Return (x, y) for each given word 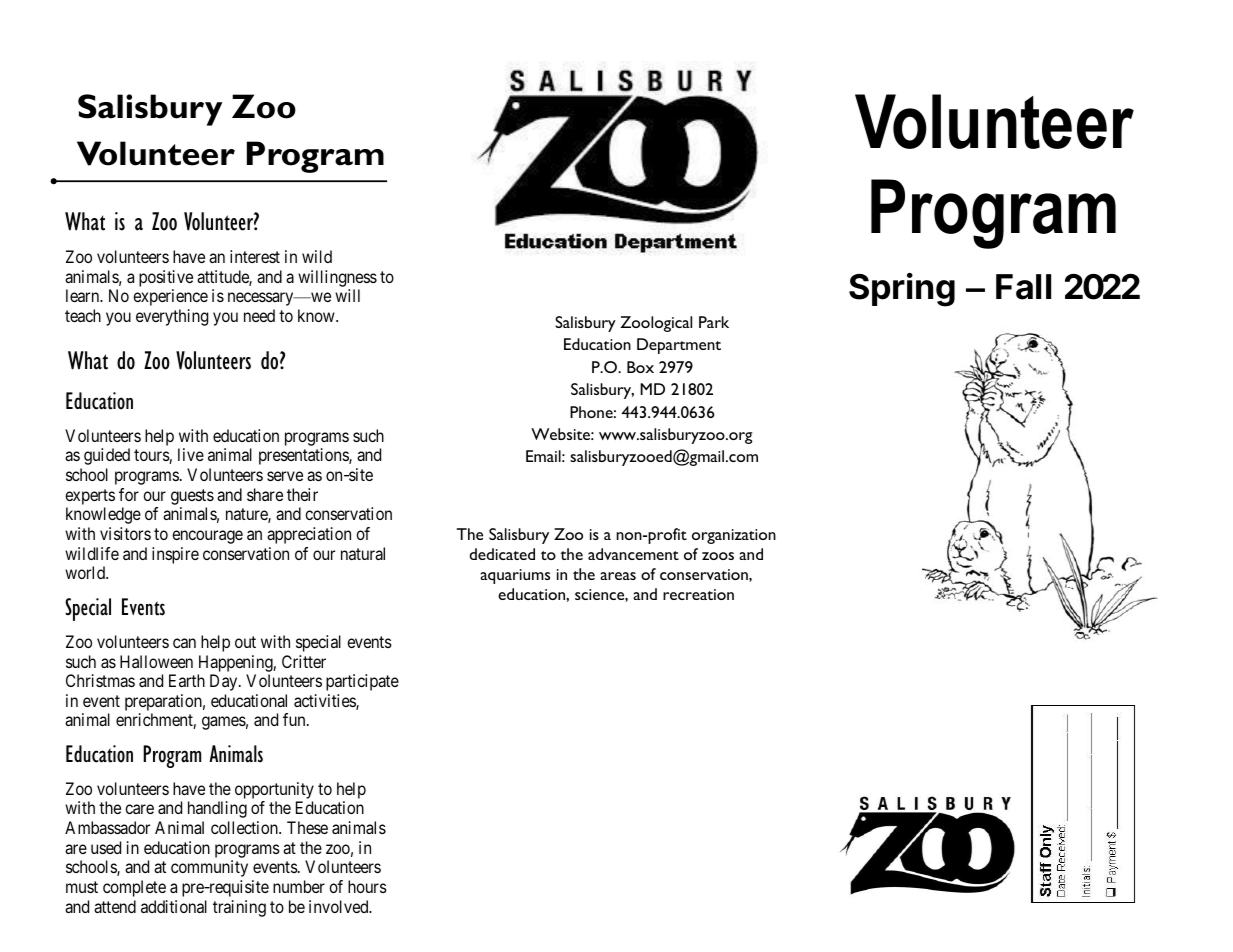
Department (679, 346)
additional (174, 906)
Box (640, 367)
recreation (698, 594)
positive (166, 278)
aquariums (515, 576)
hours (367, 886)
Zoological (656, 324)
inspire (175, 555)
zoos (718, 556)
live (191, 454)
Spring (902, 290)
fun (295, 719)
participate (362, 682)
